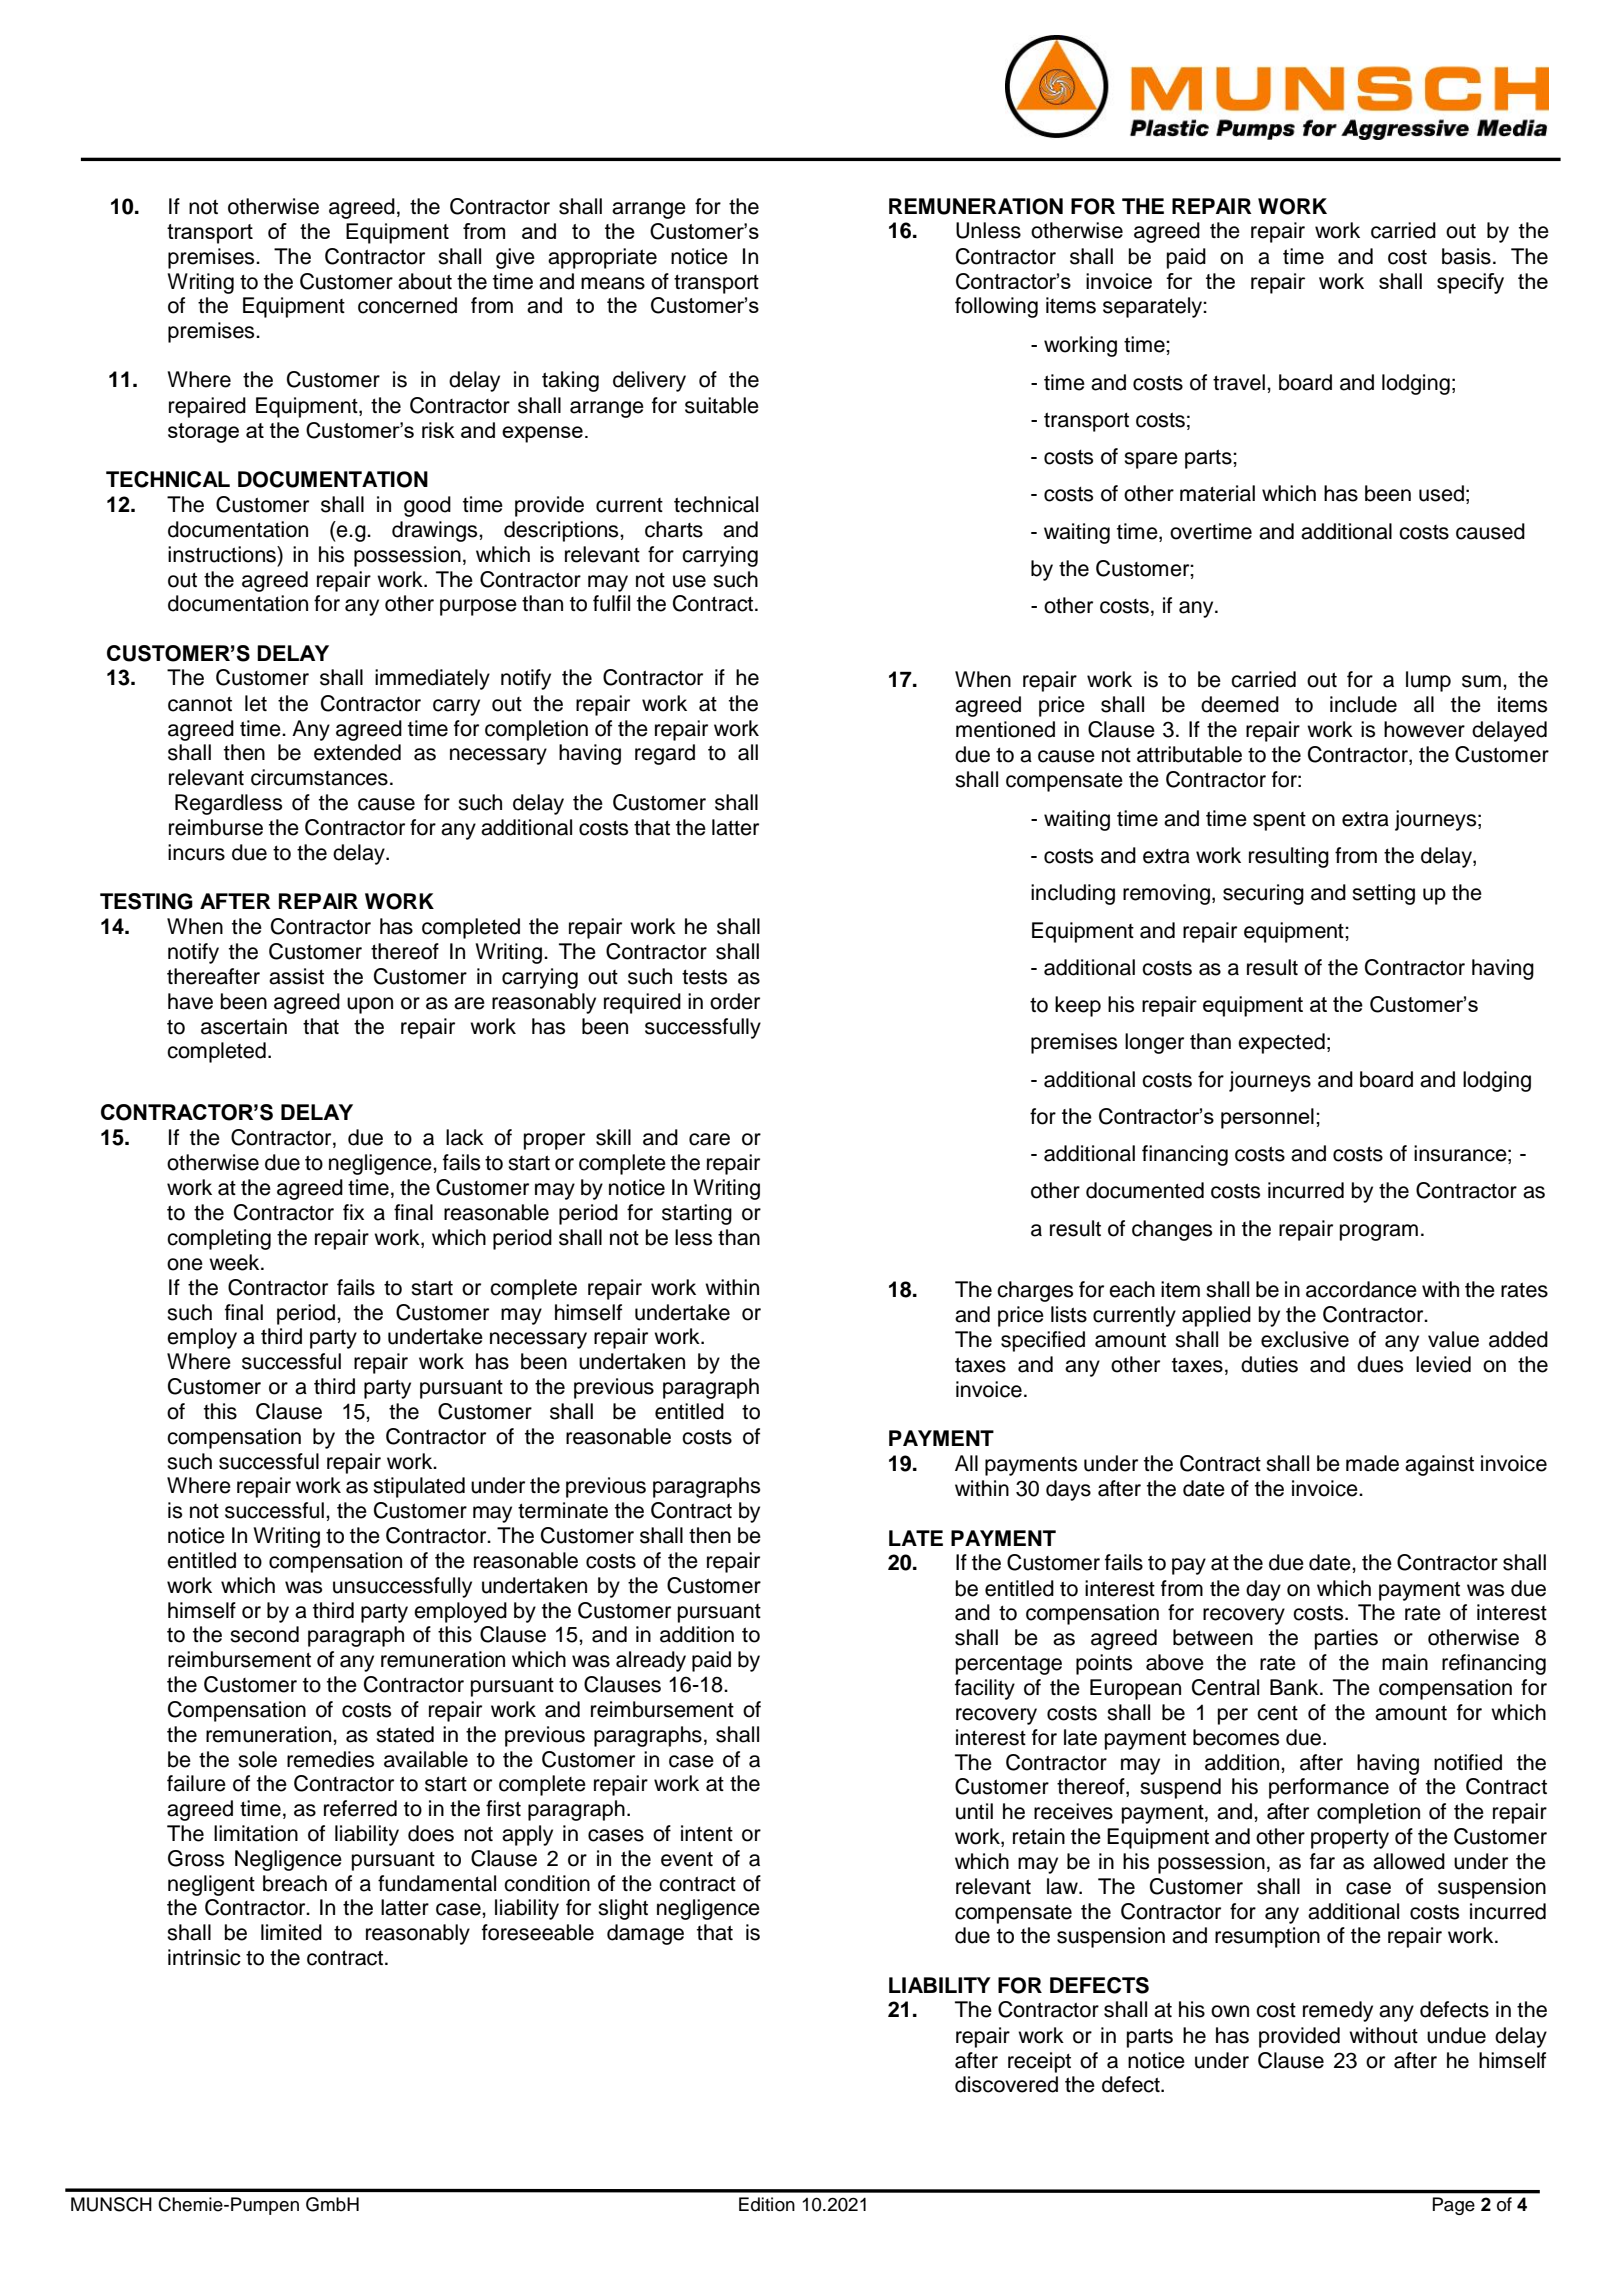 The height and width of the screenshot is (2273, 1608). I want to click on suitable, so click(722, 405).
